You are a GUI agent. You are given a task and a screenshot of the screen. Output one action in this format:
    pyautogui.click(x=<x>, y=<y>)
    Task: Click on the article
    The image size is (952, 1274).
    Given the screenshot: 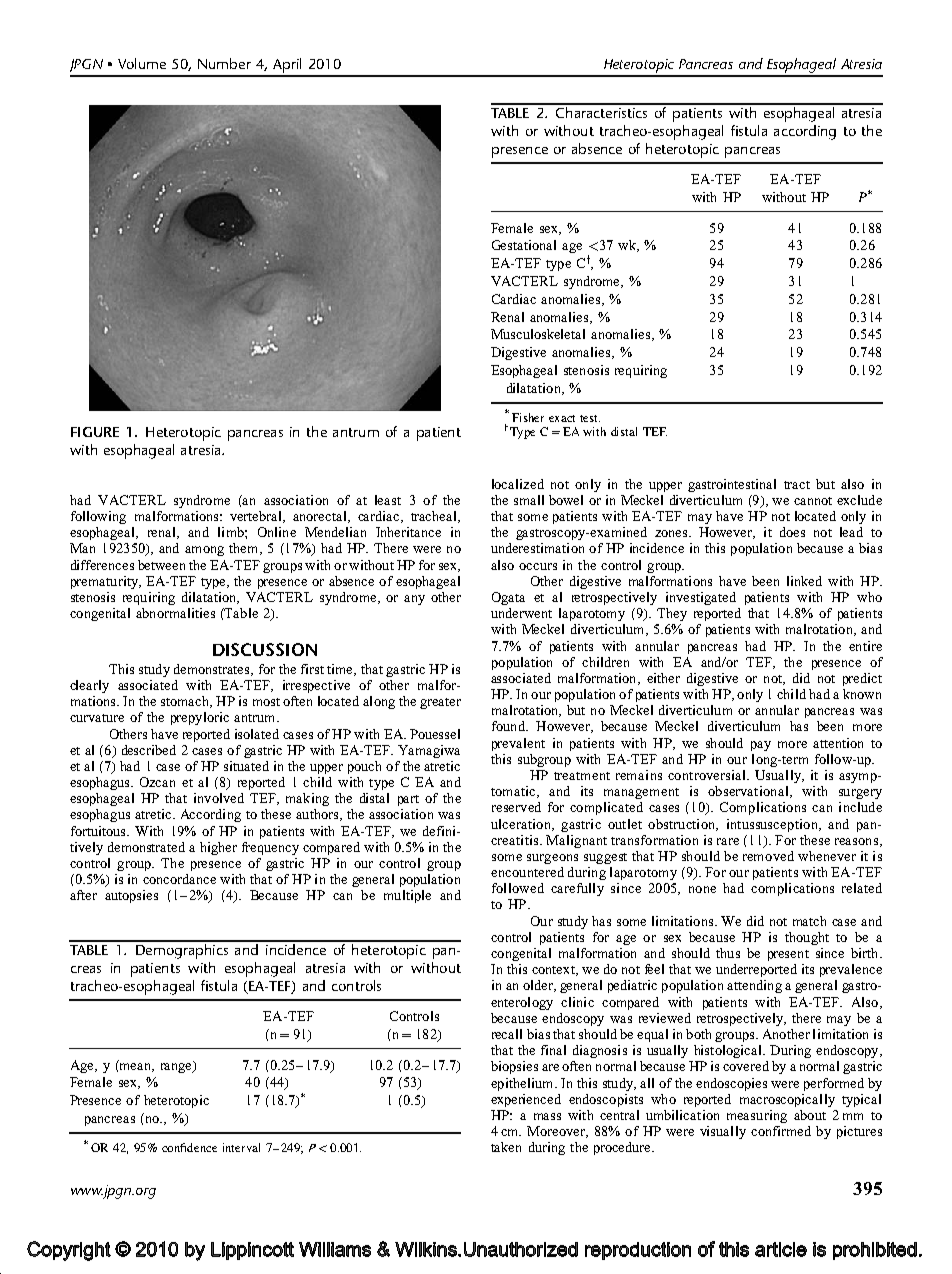 What is the action you would take?
    pyautogui.click(x=781, y=1249)
